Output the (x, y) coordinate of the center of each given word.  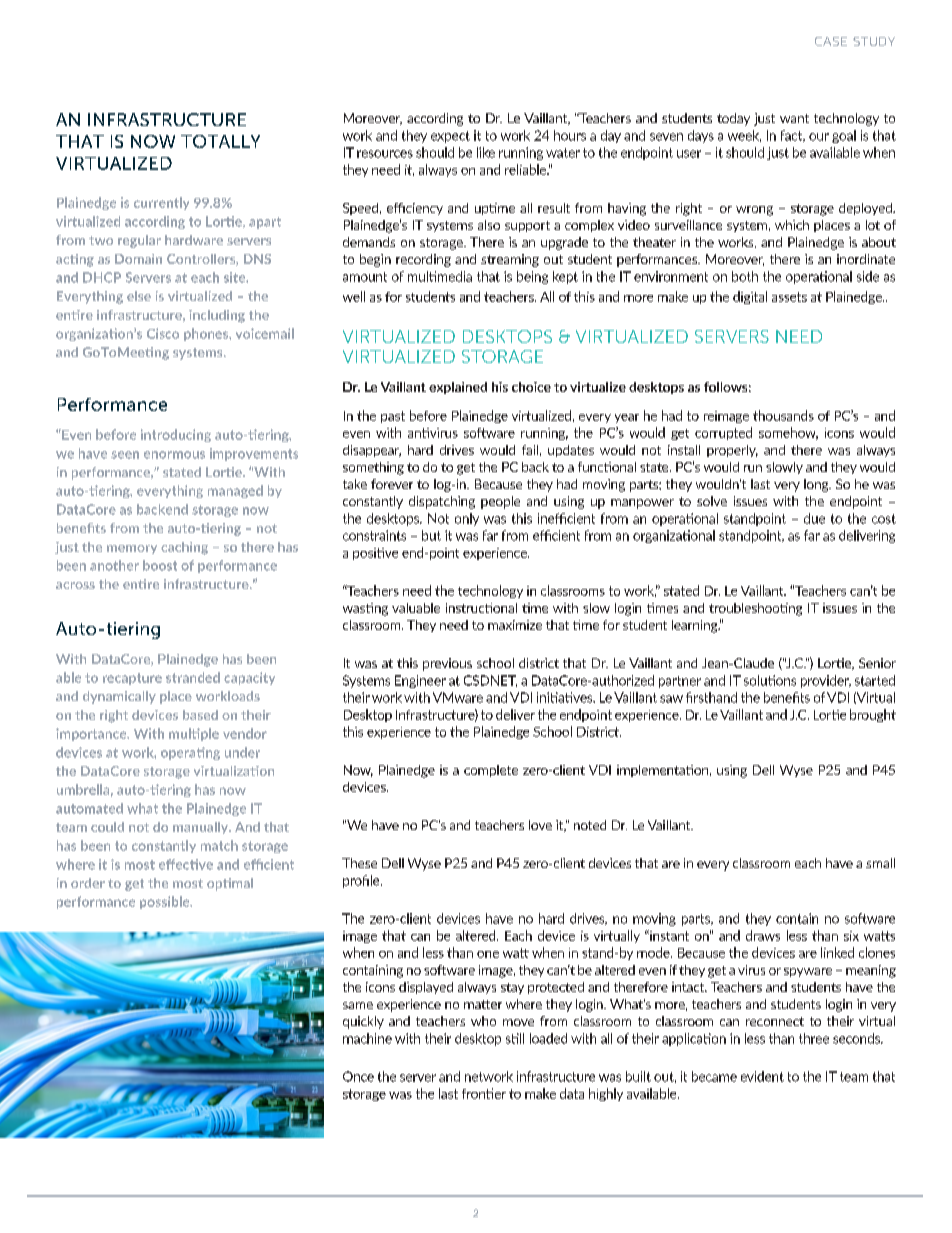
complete (491, 771)
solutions (770, 680)
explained (458, 388)
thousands (783, 415)
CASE (831, 41)
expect (450, 137)
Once (358, 1076)
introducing (176, 435)
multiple (194, 734)
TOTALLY (220, 141)
